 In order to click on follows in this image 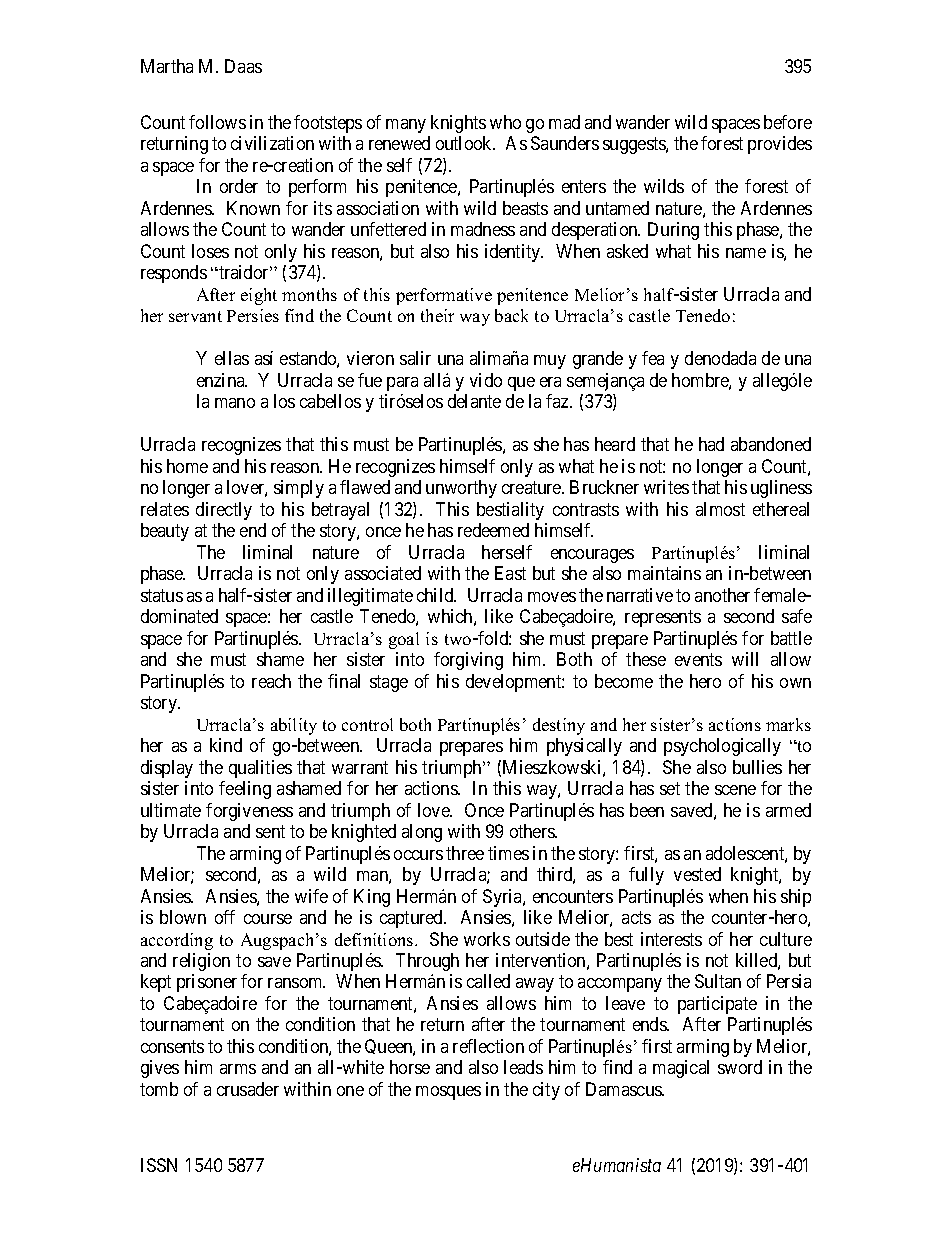, I will do `click(217, 122)`.
